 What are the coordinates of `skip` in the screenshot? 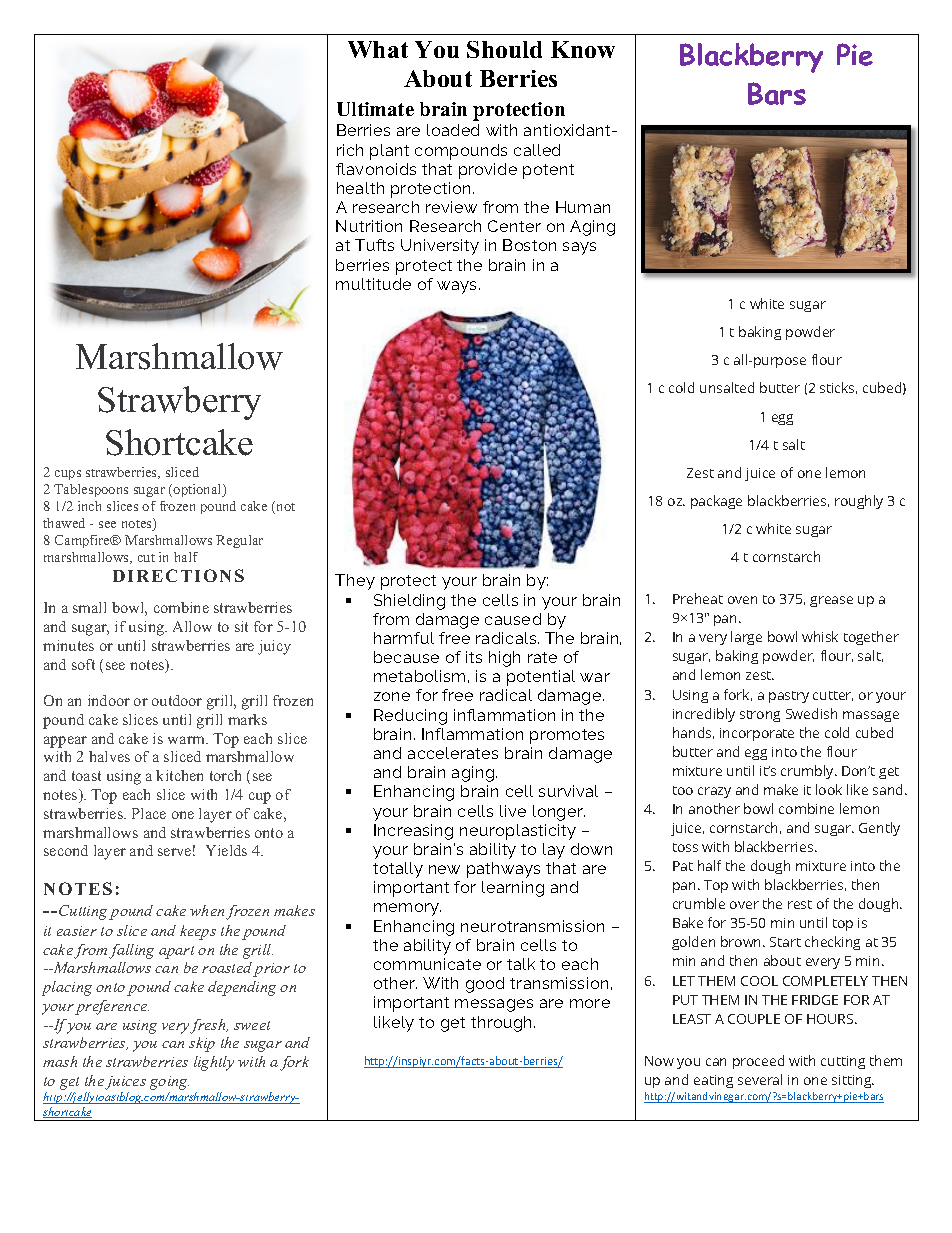 It's located at (202, 1044).
